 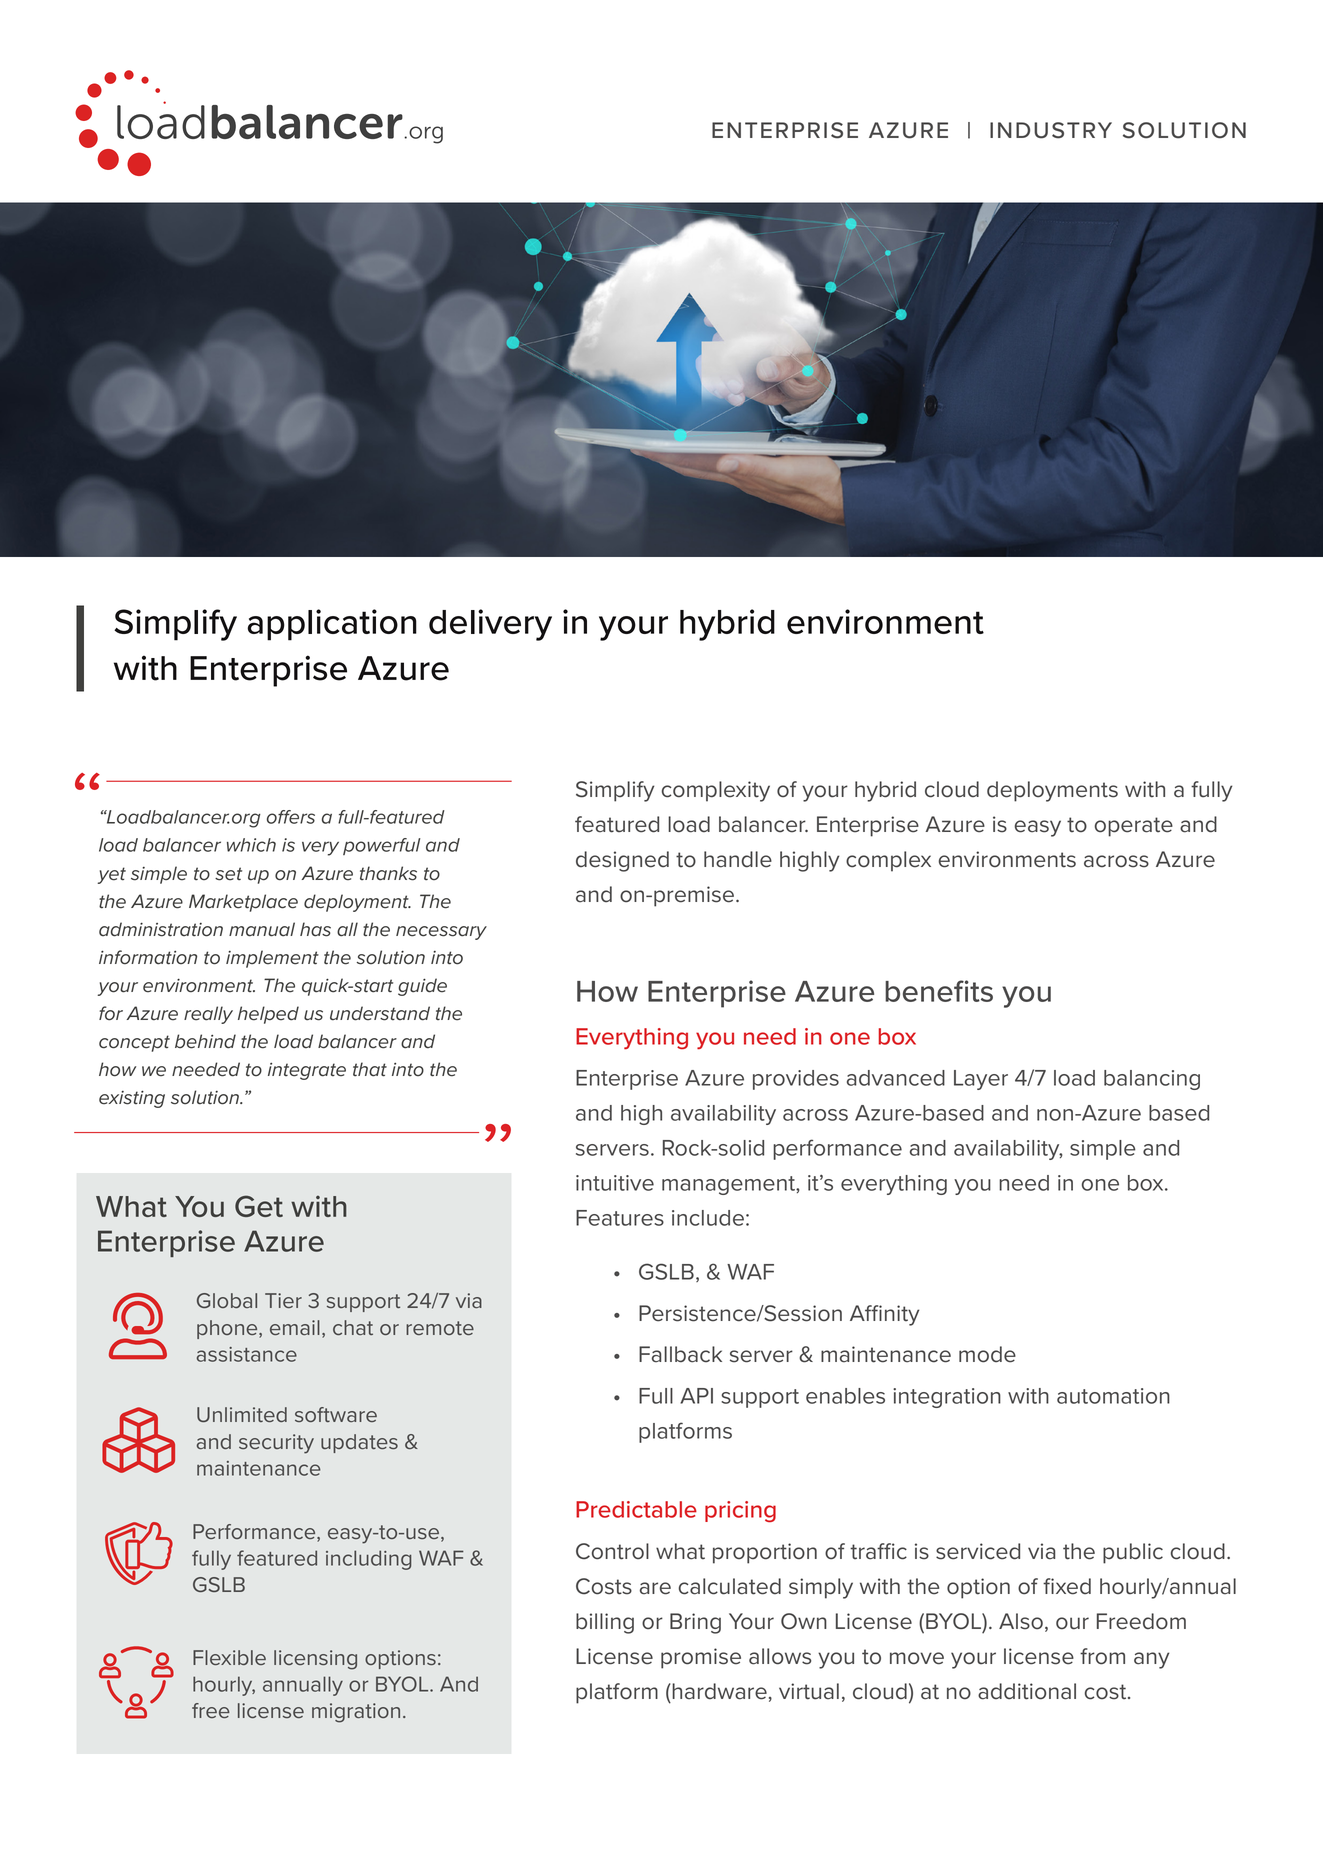 What do you see at coordinates (229, 1657) in the document?
I see `Flexible` at bounding box center [229, 1657].
